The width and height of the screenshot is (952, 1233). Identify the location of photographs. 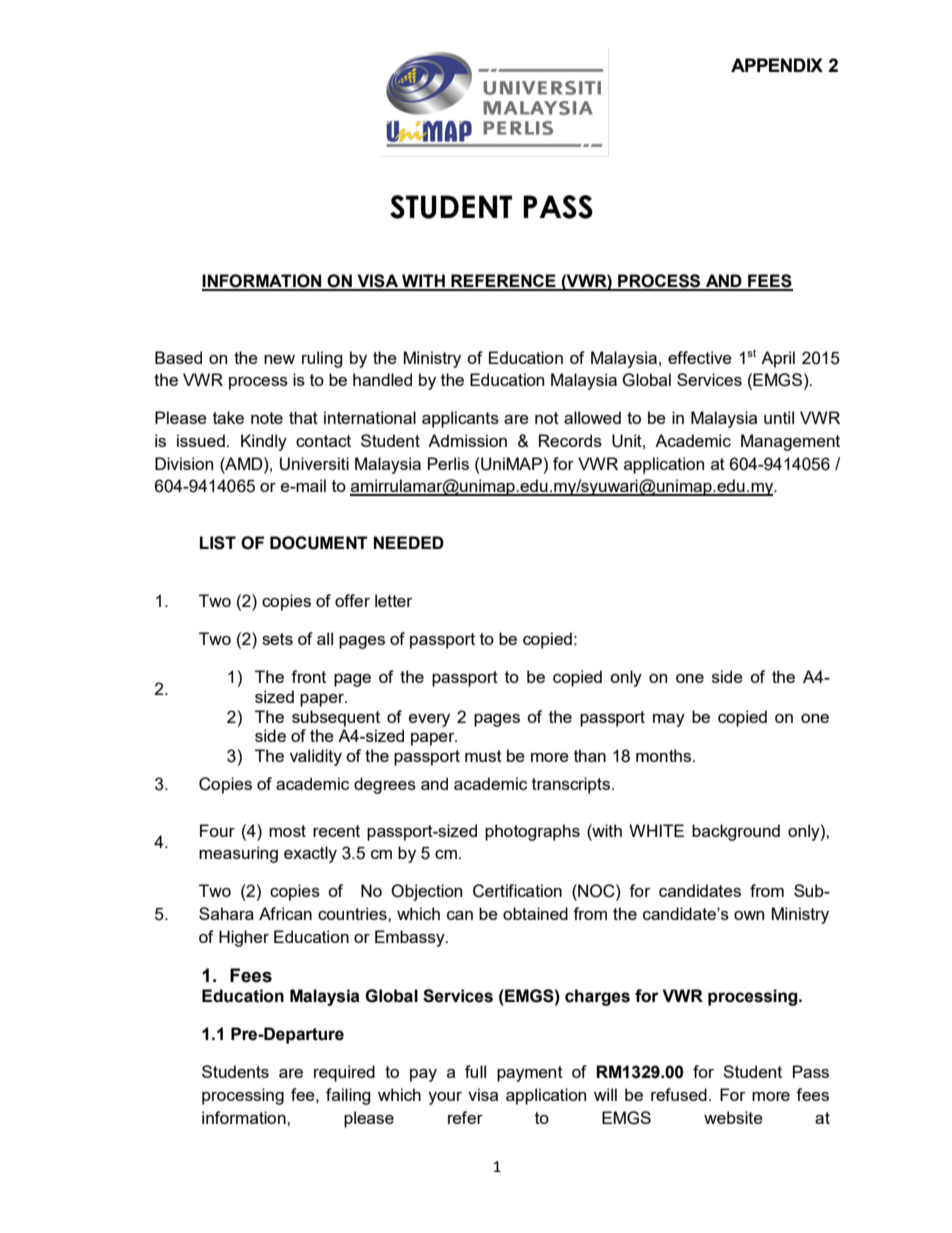
(532, 832).
